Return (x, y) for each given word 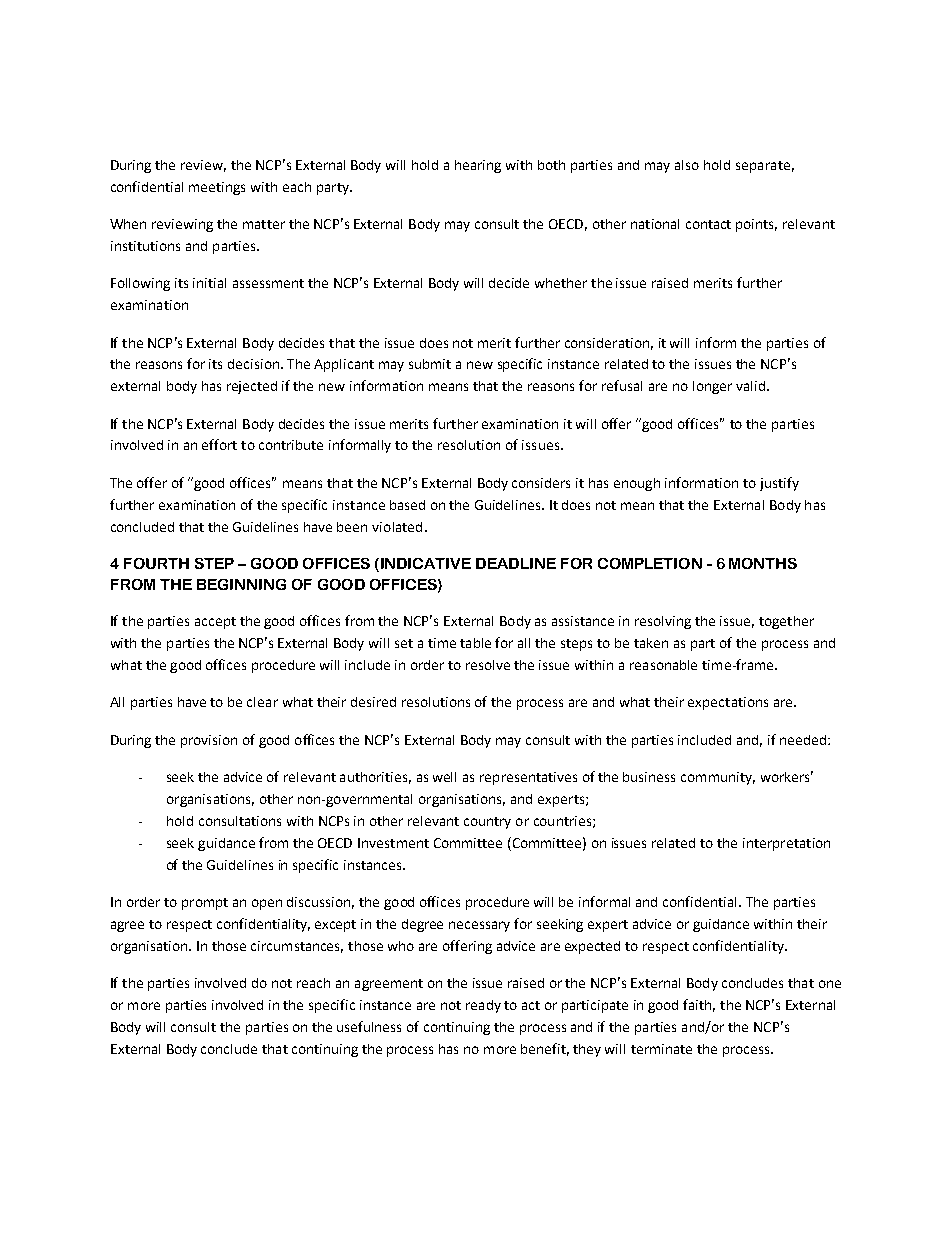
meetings (217, 188)
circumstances (297, 947)
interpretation (786, 844)
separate (763, 167)
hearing (478, 166)
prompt (205, 904)
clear (262, 702)
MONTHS (763, 563)
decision (253, 364)
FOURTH (156, 563)
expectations (728, 703)
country (487, 823)
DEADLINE (516, 563)
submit (430, 364)
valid (750, 386)
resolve (488, 665)
